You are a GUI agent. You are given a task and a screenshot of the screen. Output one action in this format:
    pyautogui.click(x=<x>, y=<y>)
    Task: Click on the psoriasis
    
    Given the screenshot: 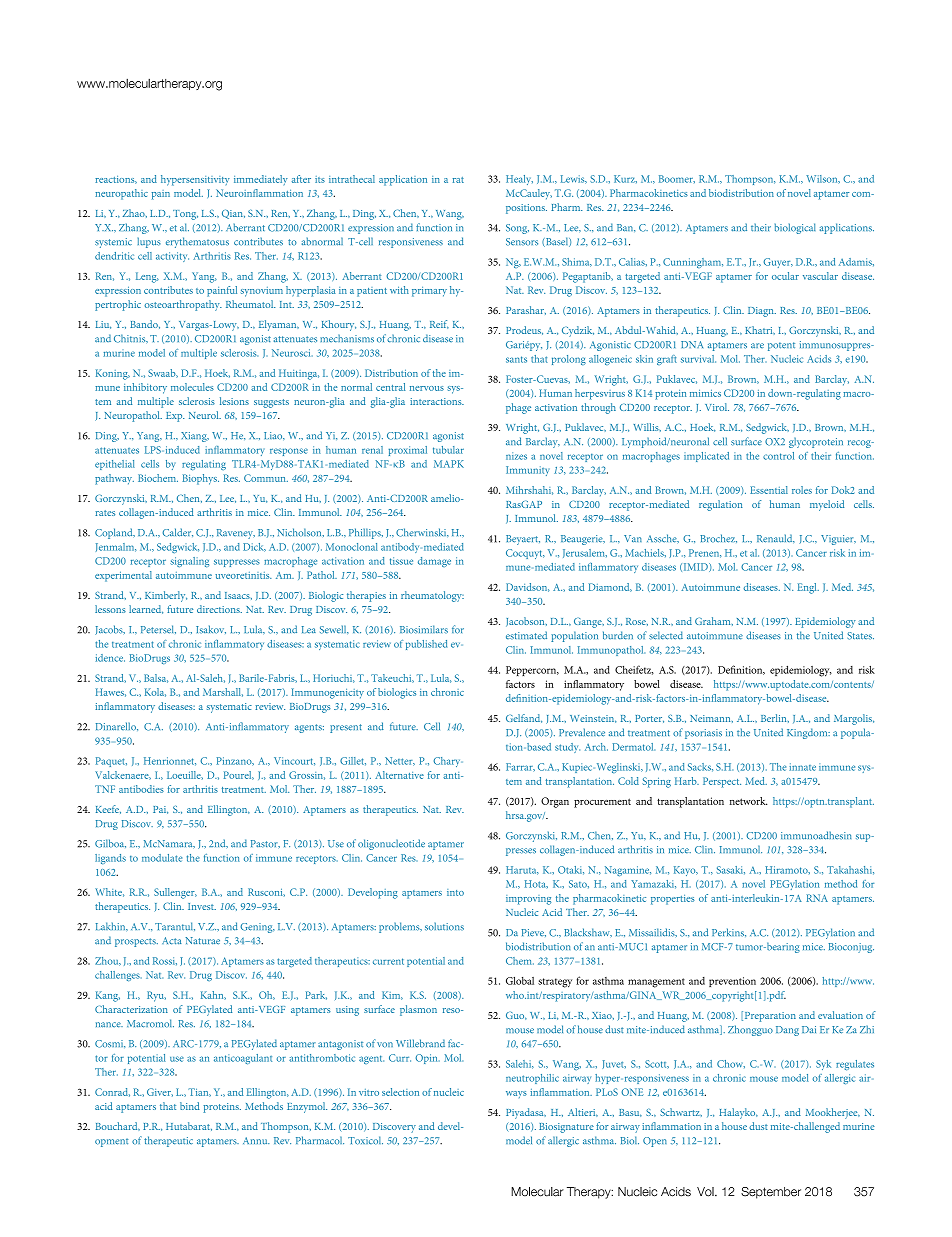 What is the action you would take?
    pyautogui.click(x=703, y=734)
